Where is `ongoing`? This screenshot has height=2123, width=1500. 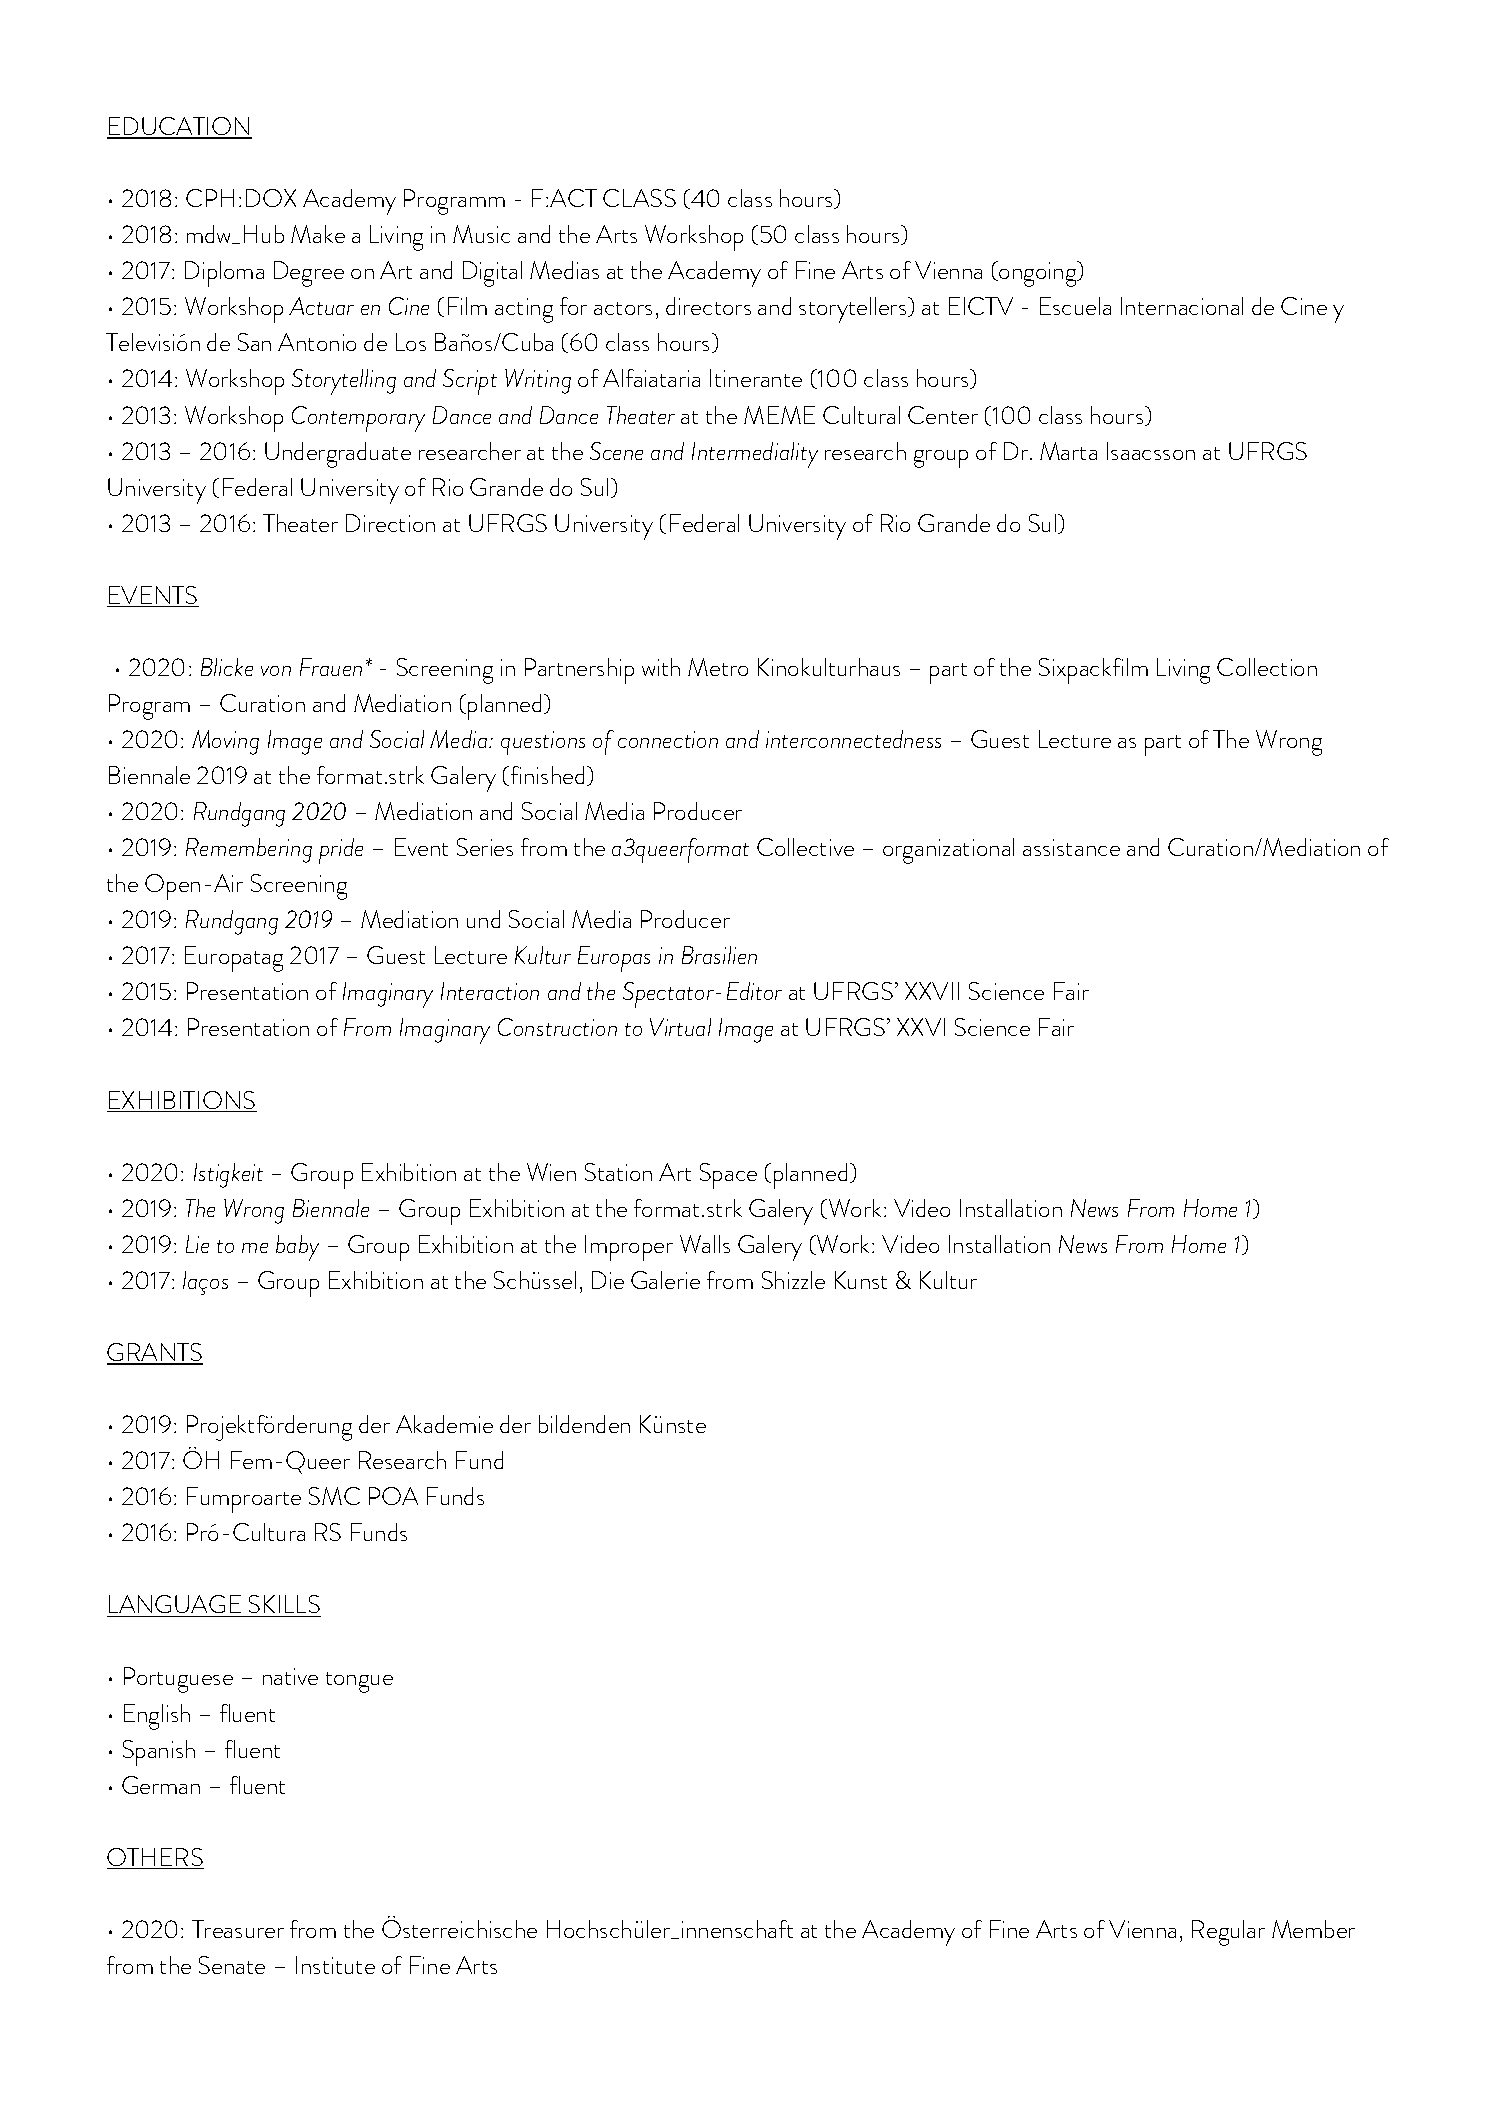
ongoing is located at coordinates (1038, 274).
